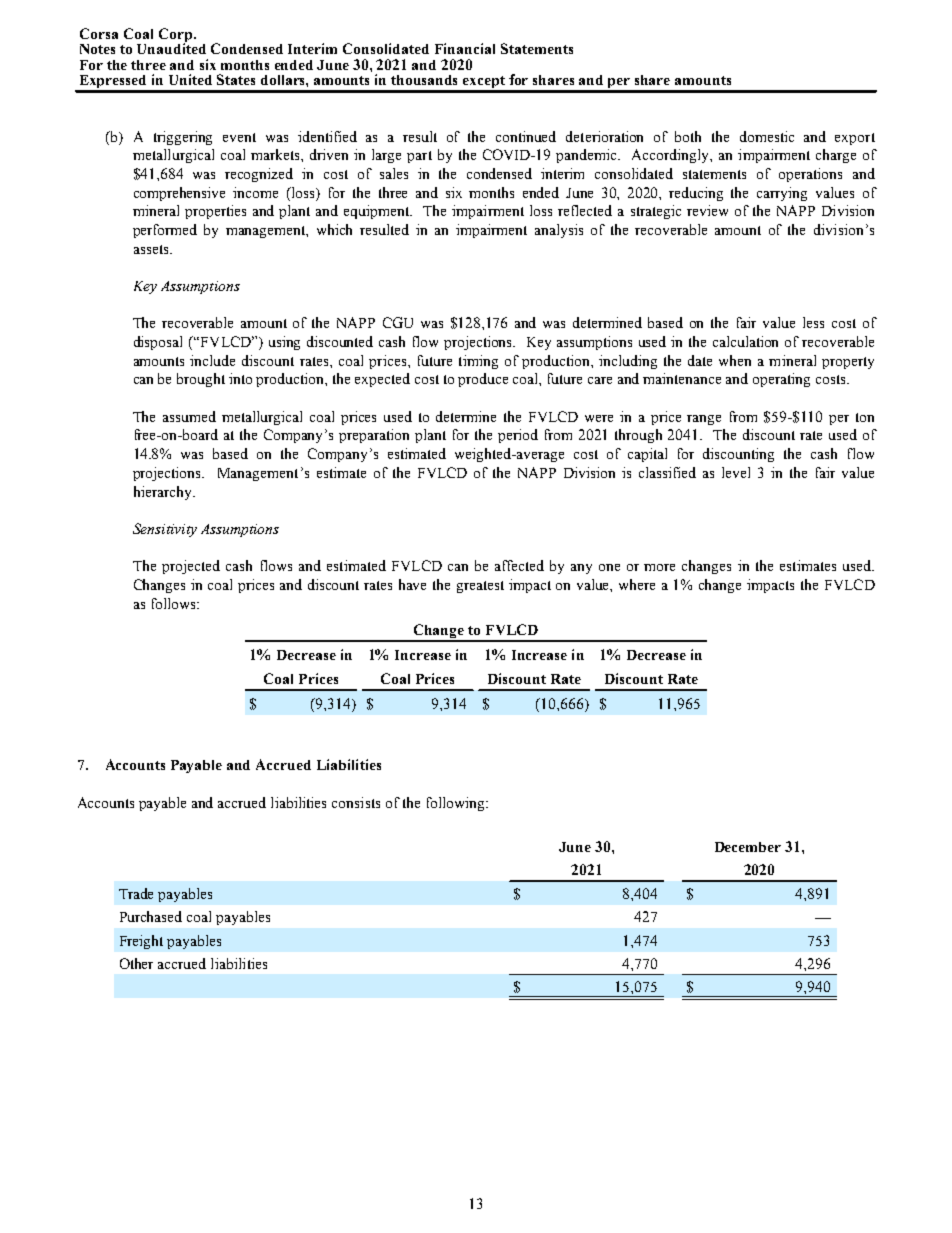 The width and height of the screenshot is (952, 1233). Describe the element at coordinates (465, 48) in the screenshot. I see `Financial` at that location.
